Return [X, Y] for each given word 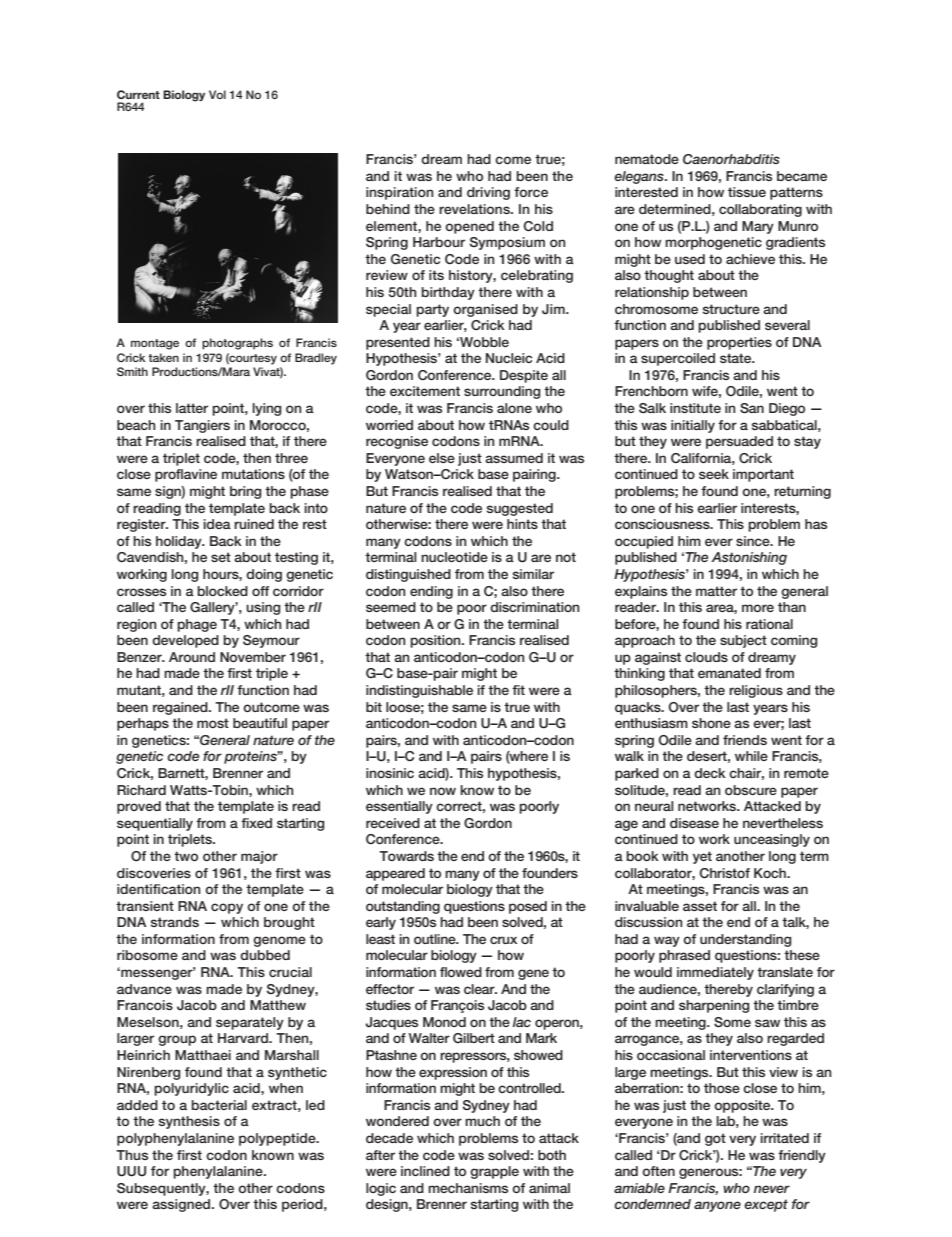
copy [227, 908]
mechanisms [468, 1188]
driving [488, 193]
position [436, 641]
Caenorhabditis [731, 159]
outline [436, 939]
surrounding [502, 392]
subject [743, 641]
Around [192, 657]
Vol [217, 94]
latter [192, 408]
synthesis [189, 1122]
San [752, 408]
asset [700, 906]
